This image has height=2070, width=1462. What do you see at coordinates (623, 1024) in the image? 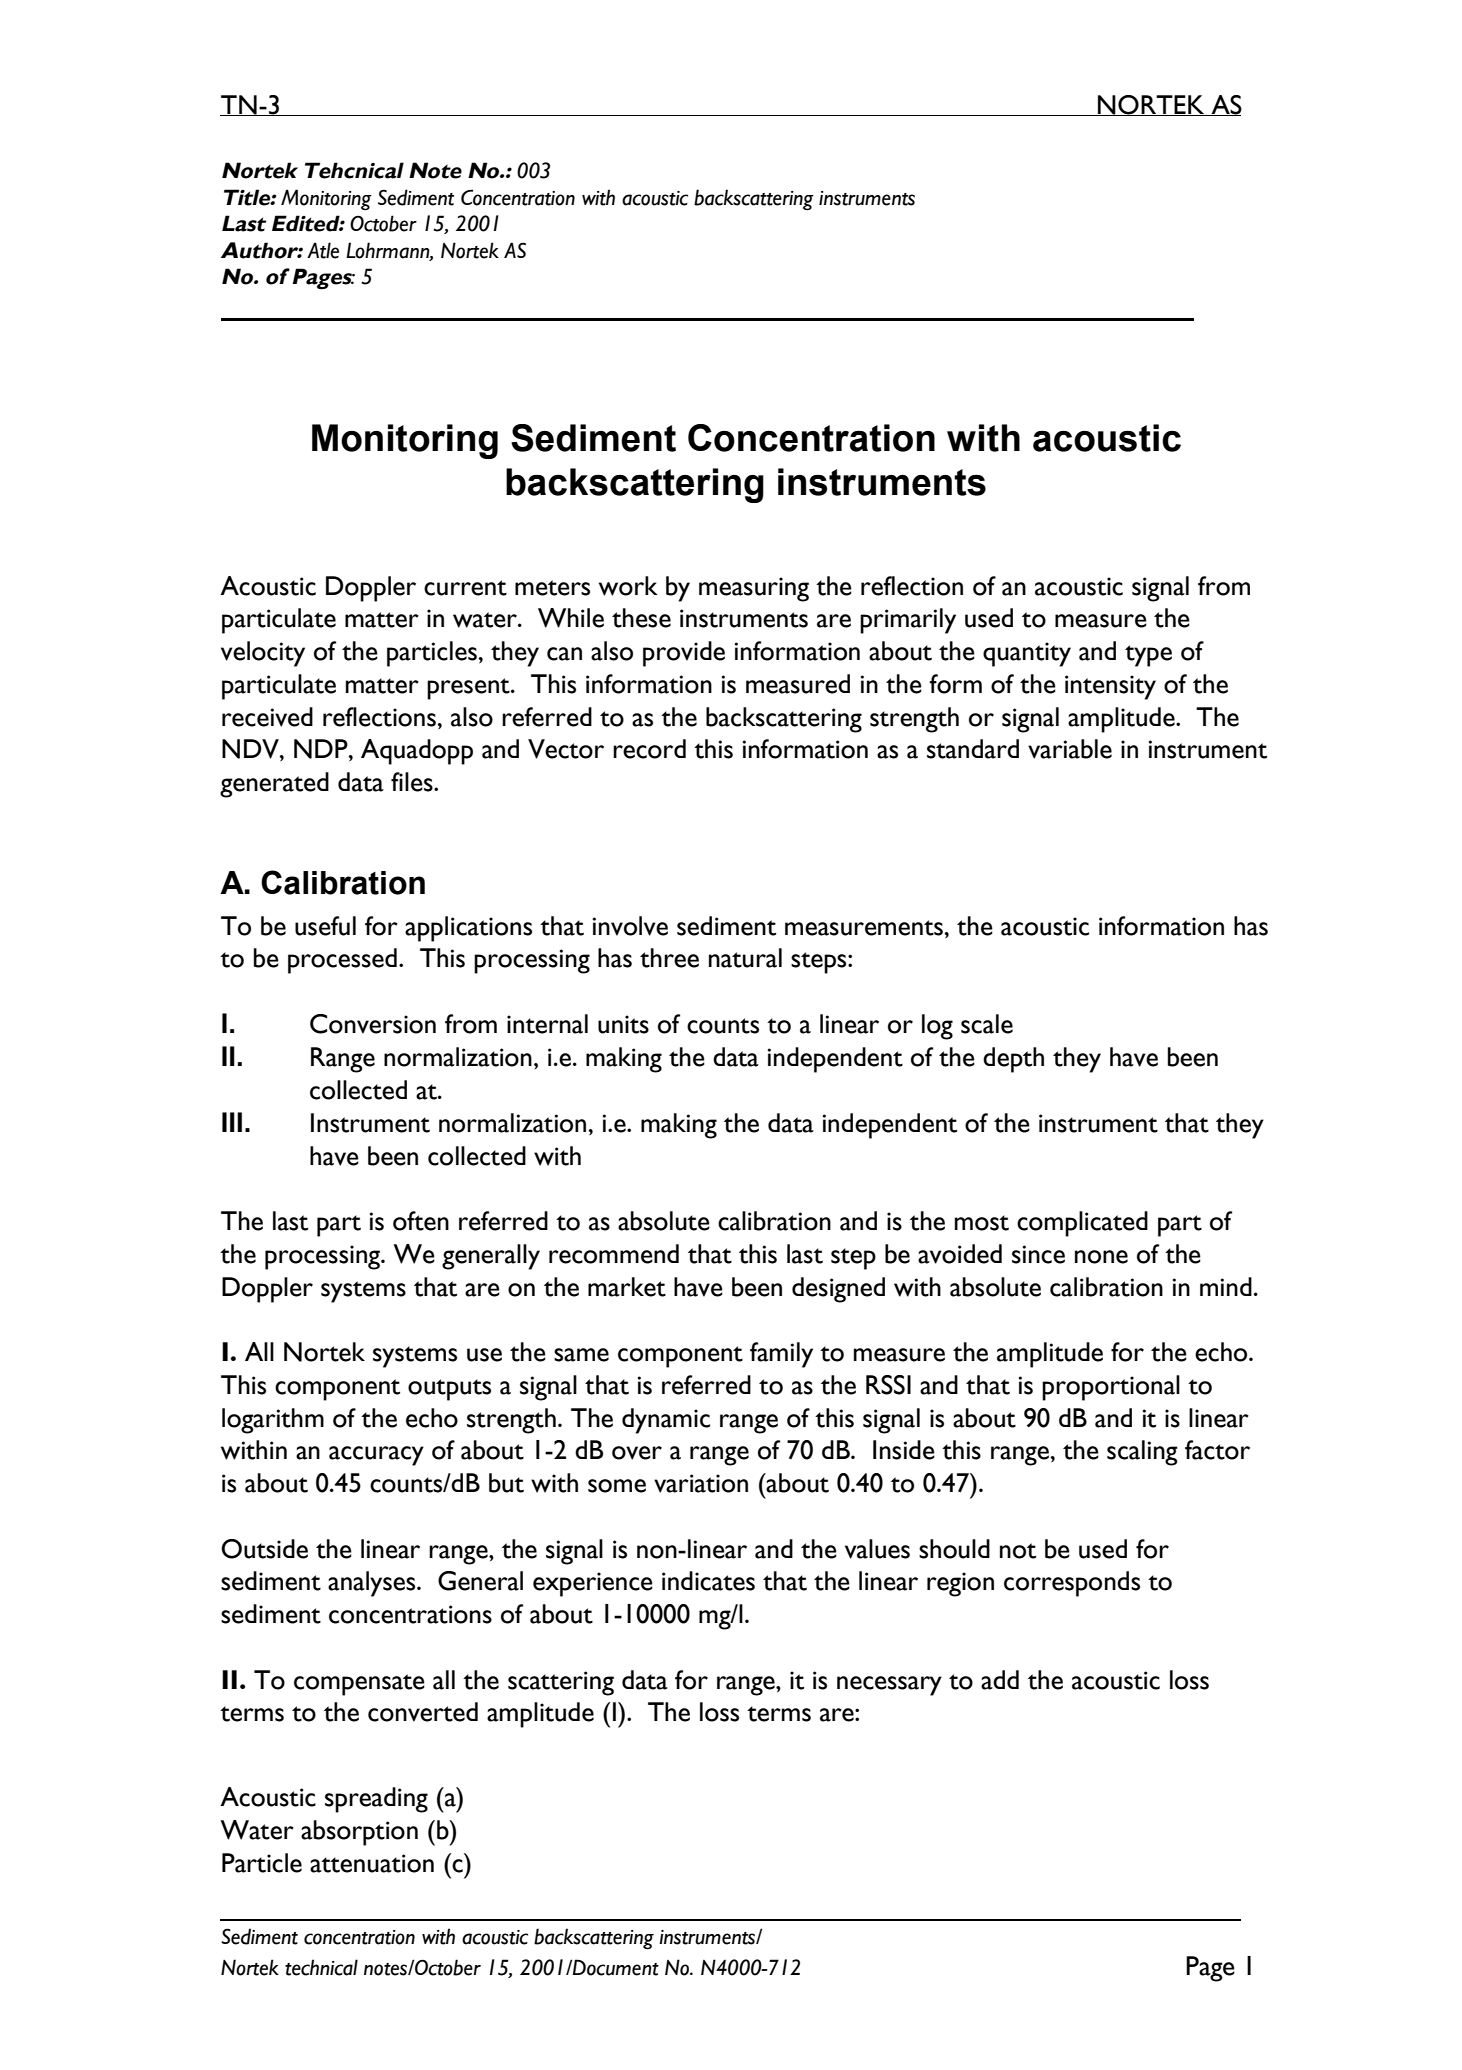
I see `units` at bounding box center [623, 1024].
